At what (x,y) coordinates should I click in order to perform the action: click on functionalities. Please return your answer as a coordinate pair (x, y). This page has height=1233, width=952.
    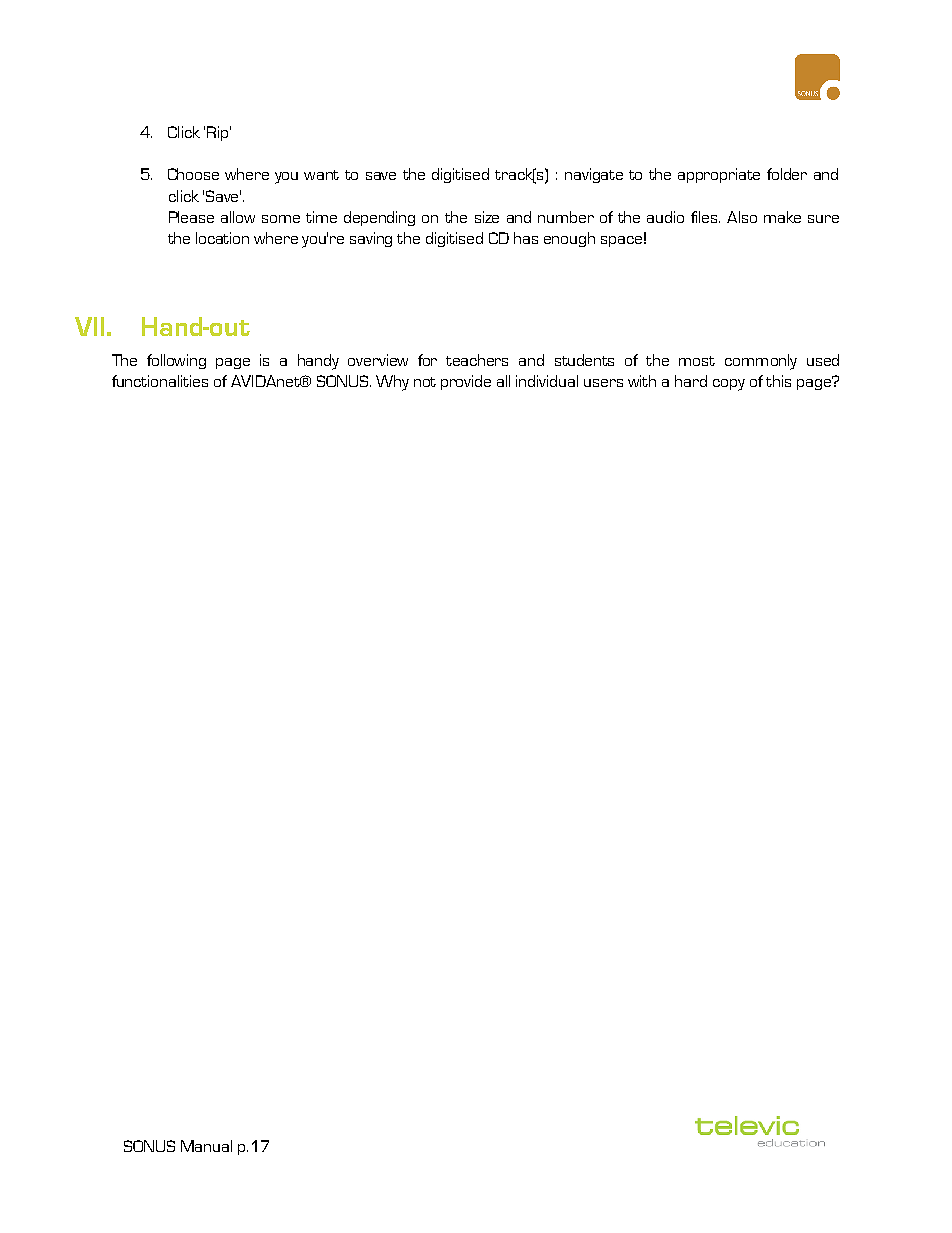
    Looking at the image, I should click on (160, 381).
